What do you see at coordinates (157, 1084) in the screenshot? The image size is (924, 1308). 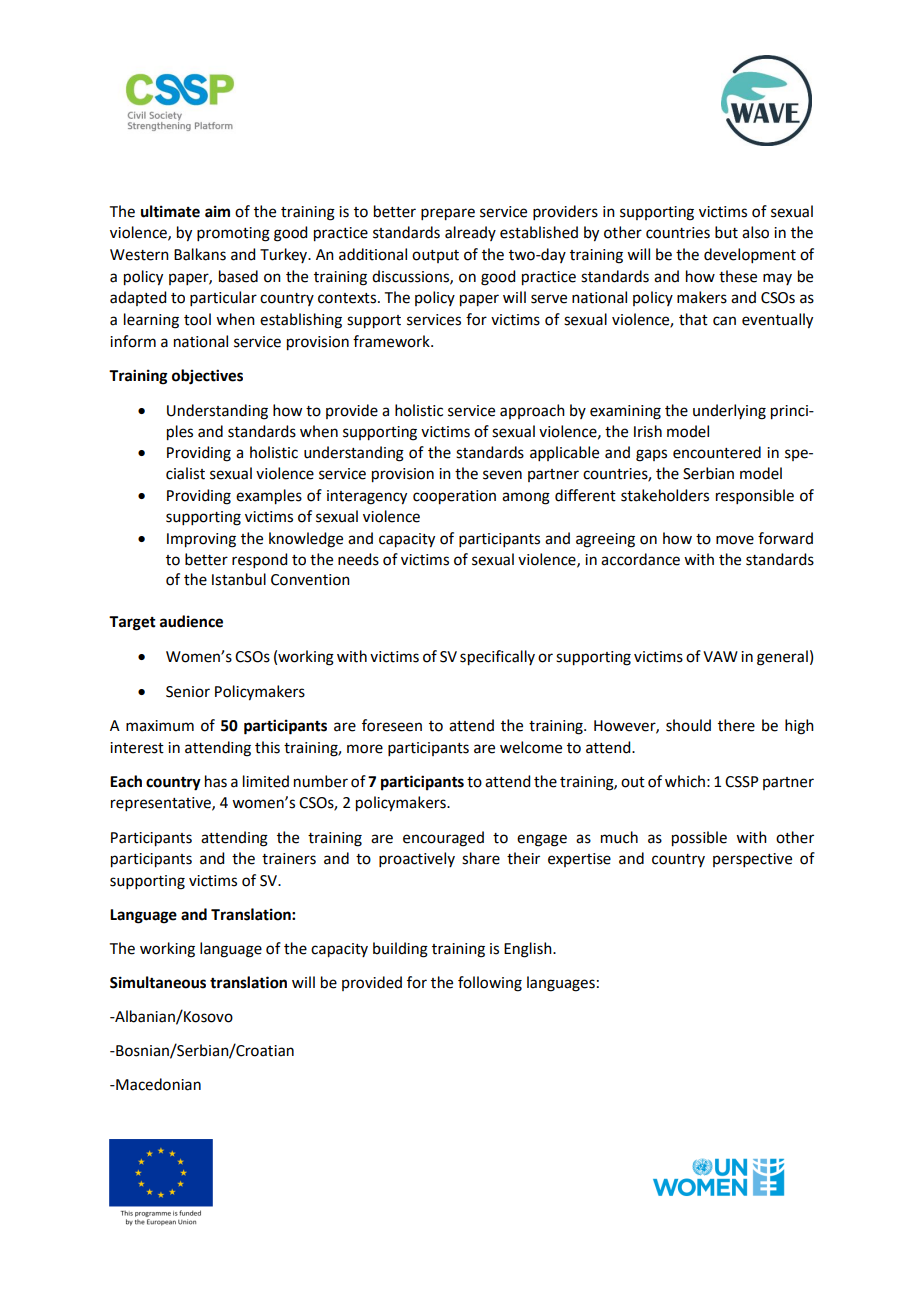 I see `Macedonian` at bounding box center [157, 1084].
